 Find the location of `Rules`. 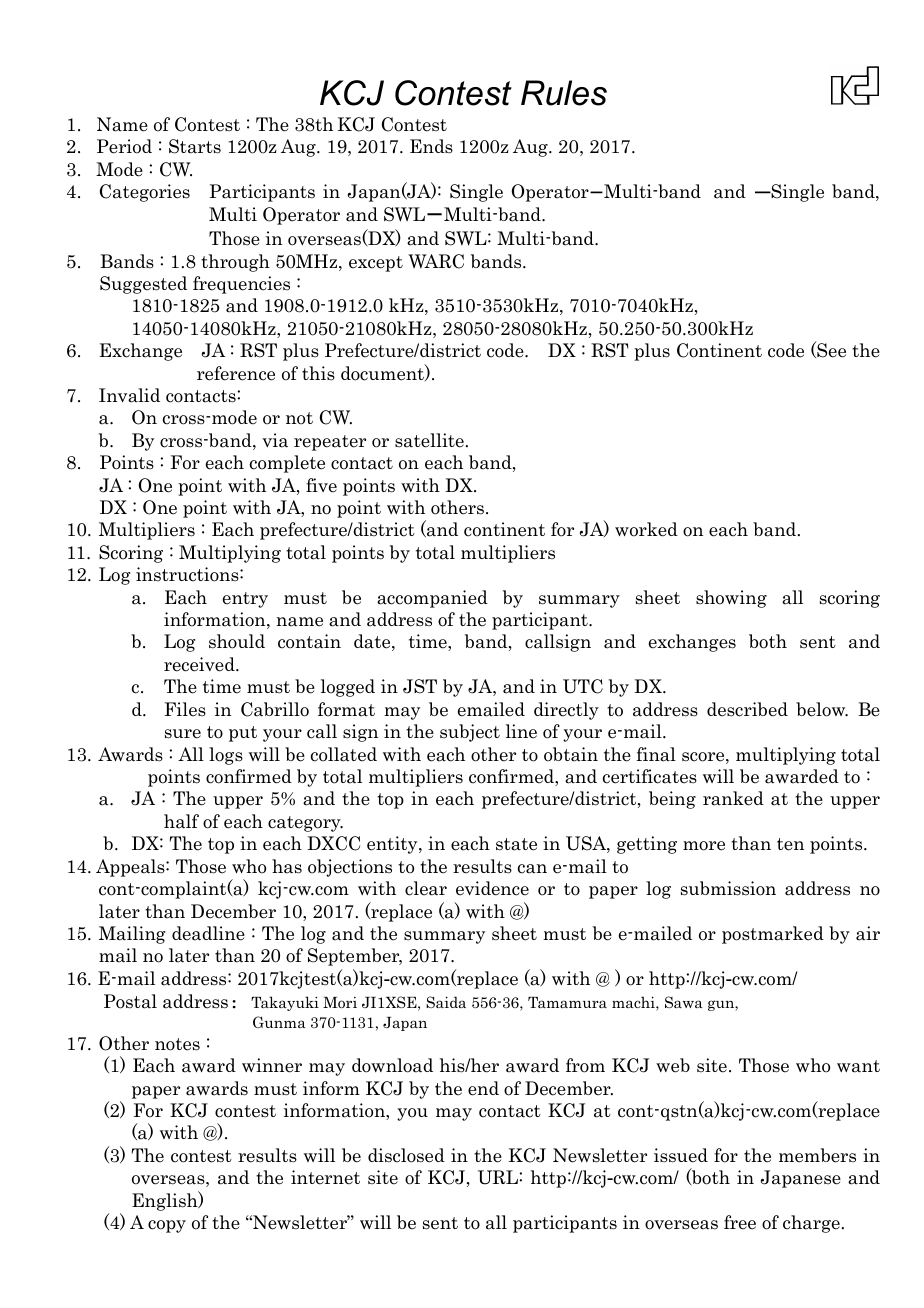

Rules is located at coordinates (564, 93).
